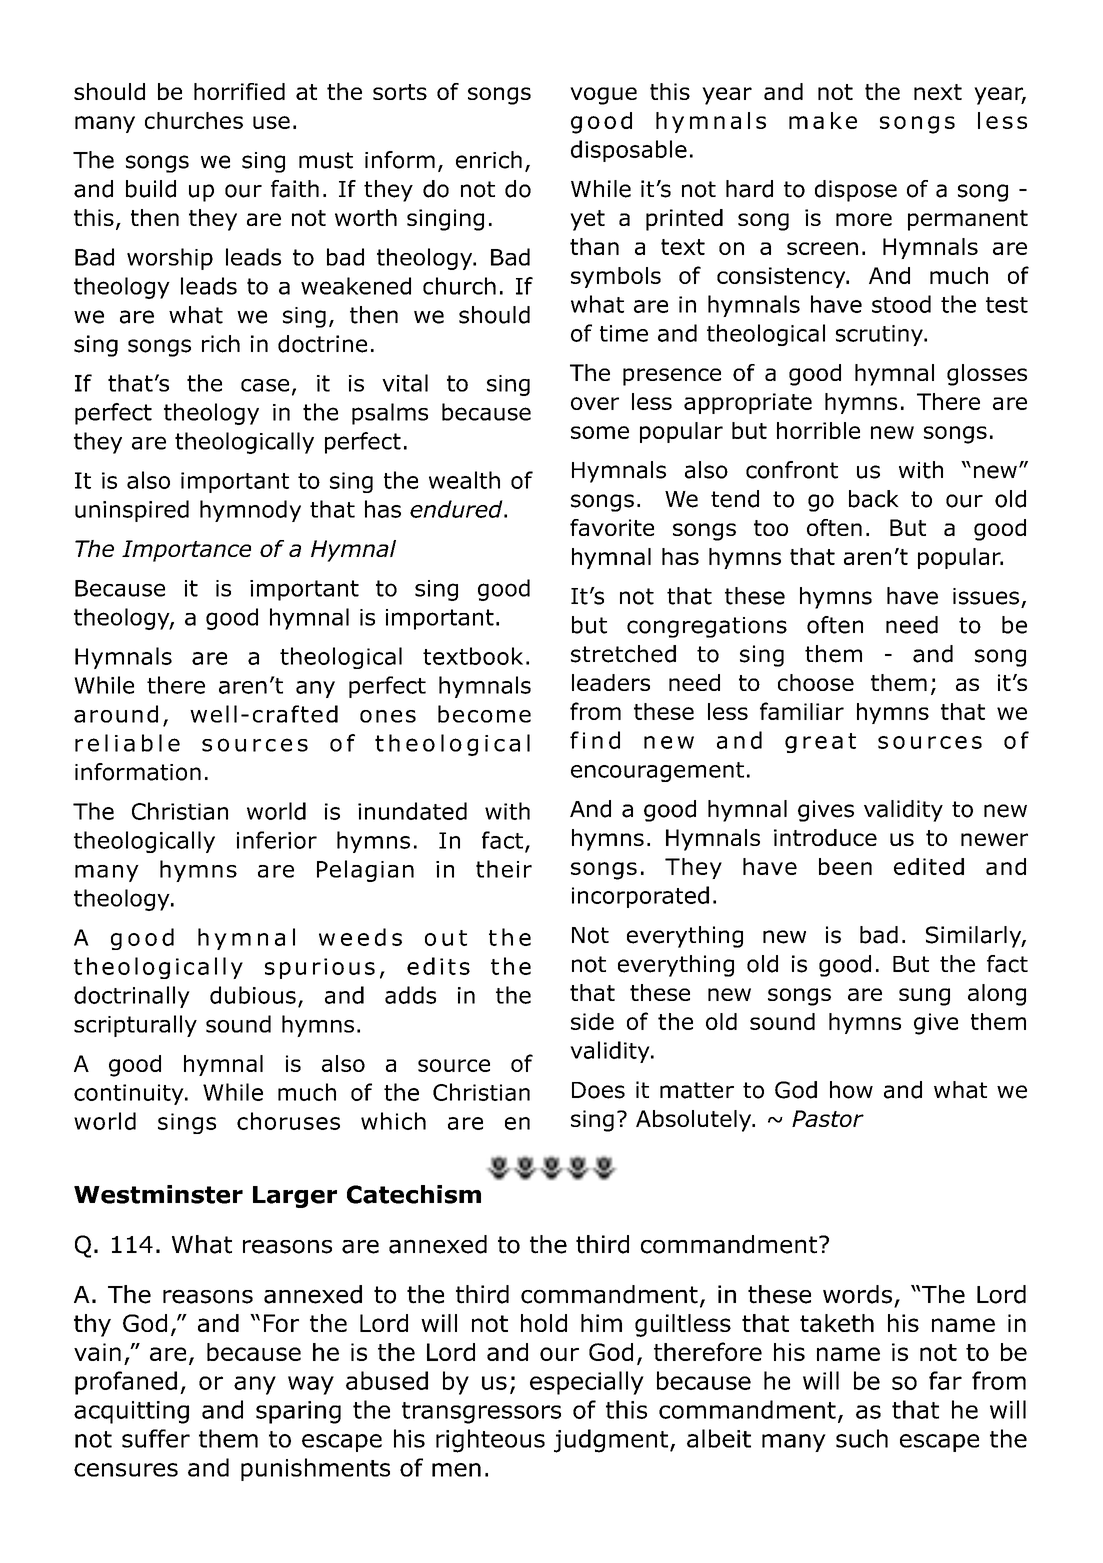 The height and width of the image is (1563, 1103). Describe the element at coordinates (603, 96) in the image. I see `vogue` at that location.
